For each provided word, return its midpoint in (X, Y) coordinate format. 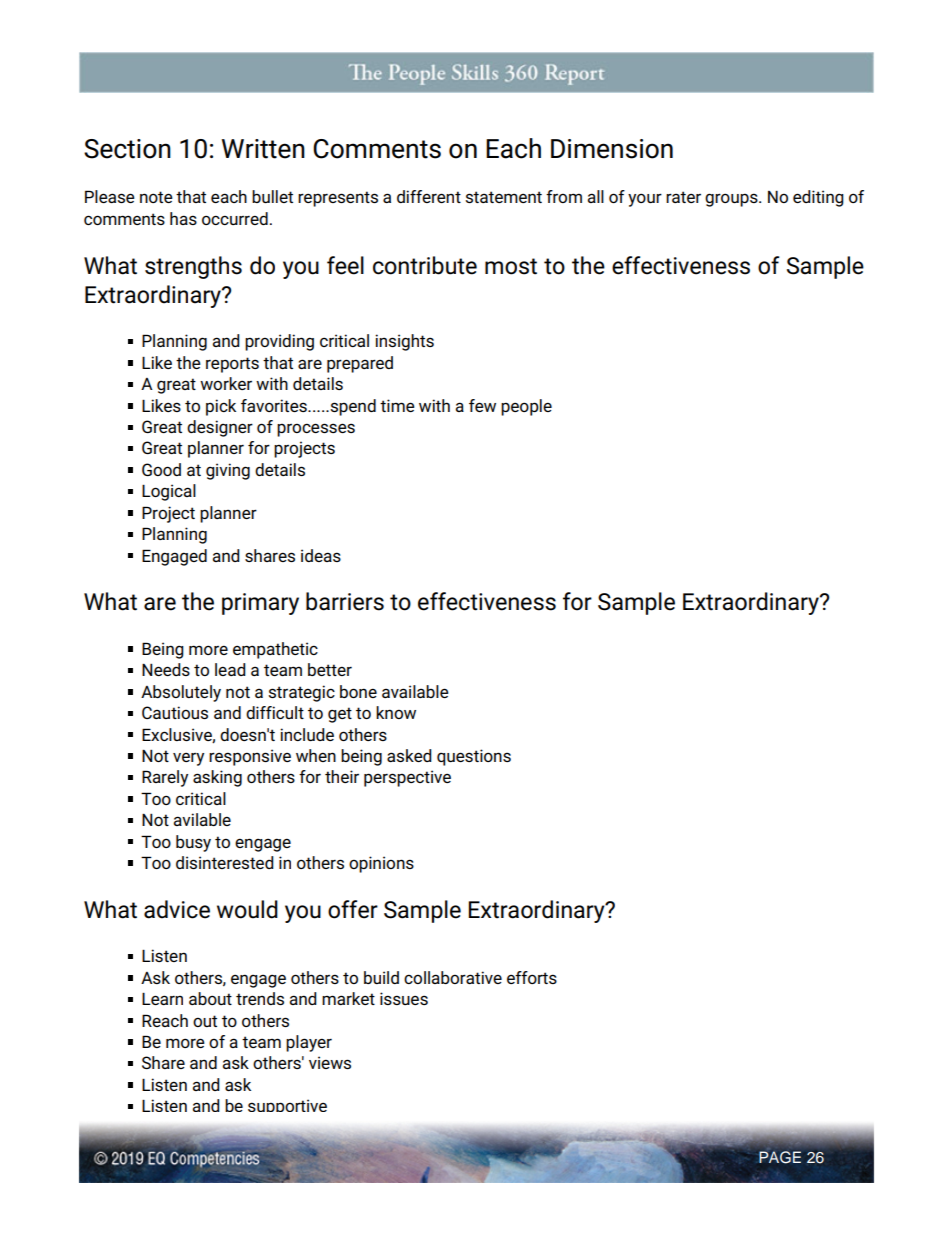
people (526, 407)
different (429, 196)
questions (474, 757)
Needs (166, 669)
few (482, 405)
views (330, 1062)
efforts (532, 977)
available (415, 691)
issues (404, 998)
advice (177, 909)
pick (221, 407)
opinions (381, 864)
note (156, 197)
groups (732, 200)
